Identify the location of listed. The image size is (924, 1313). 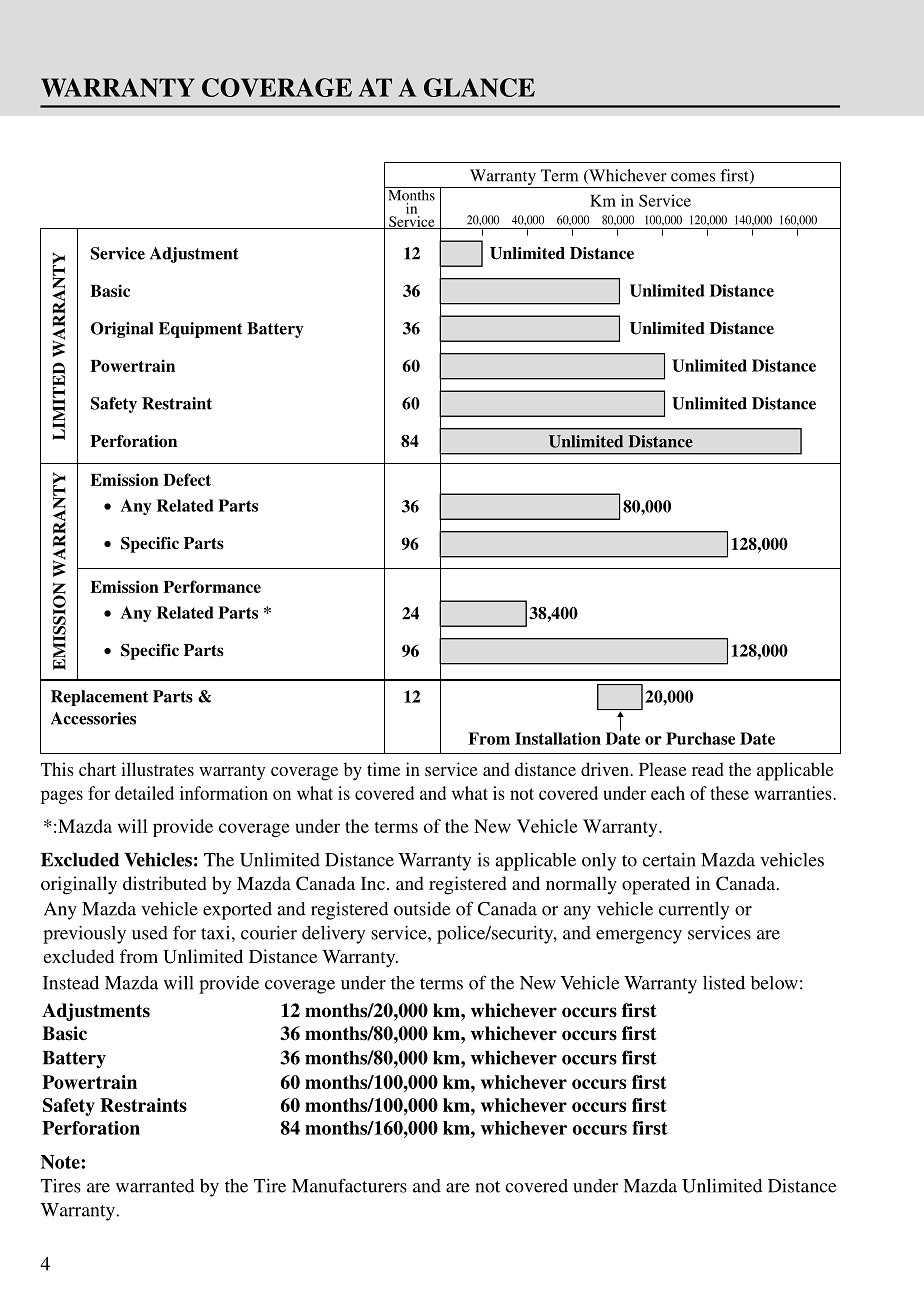
(724, 983).
